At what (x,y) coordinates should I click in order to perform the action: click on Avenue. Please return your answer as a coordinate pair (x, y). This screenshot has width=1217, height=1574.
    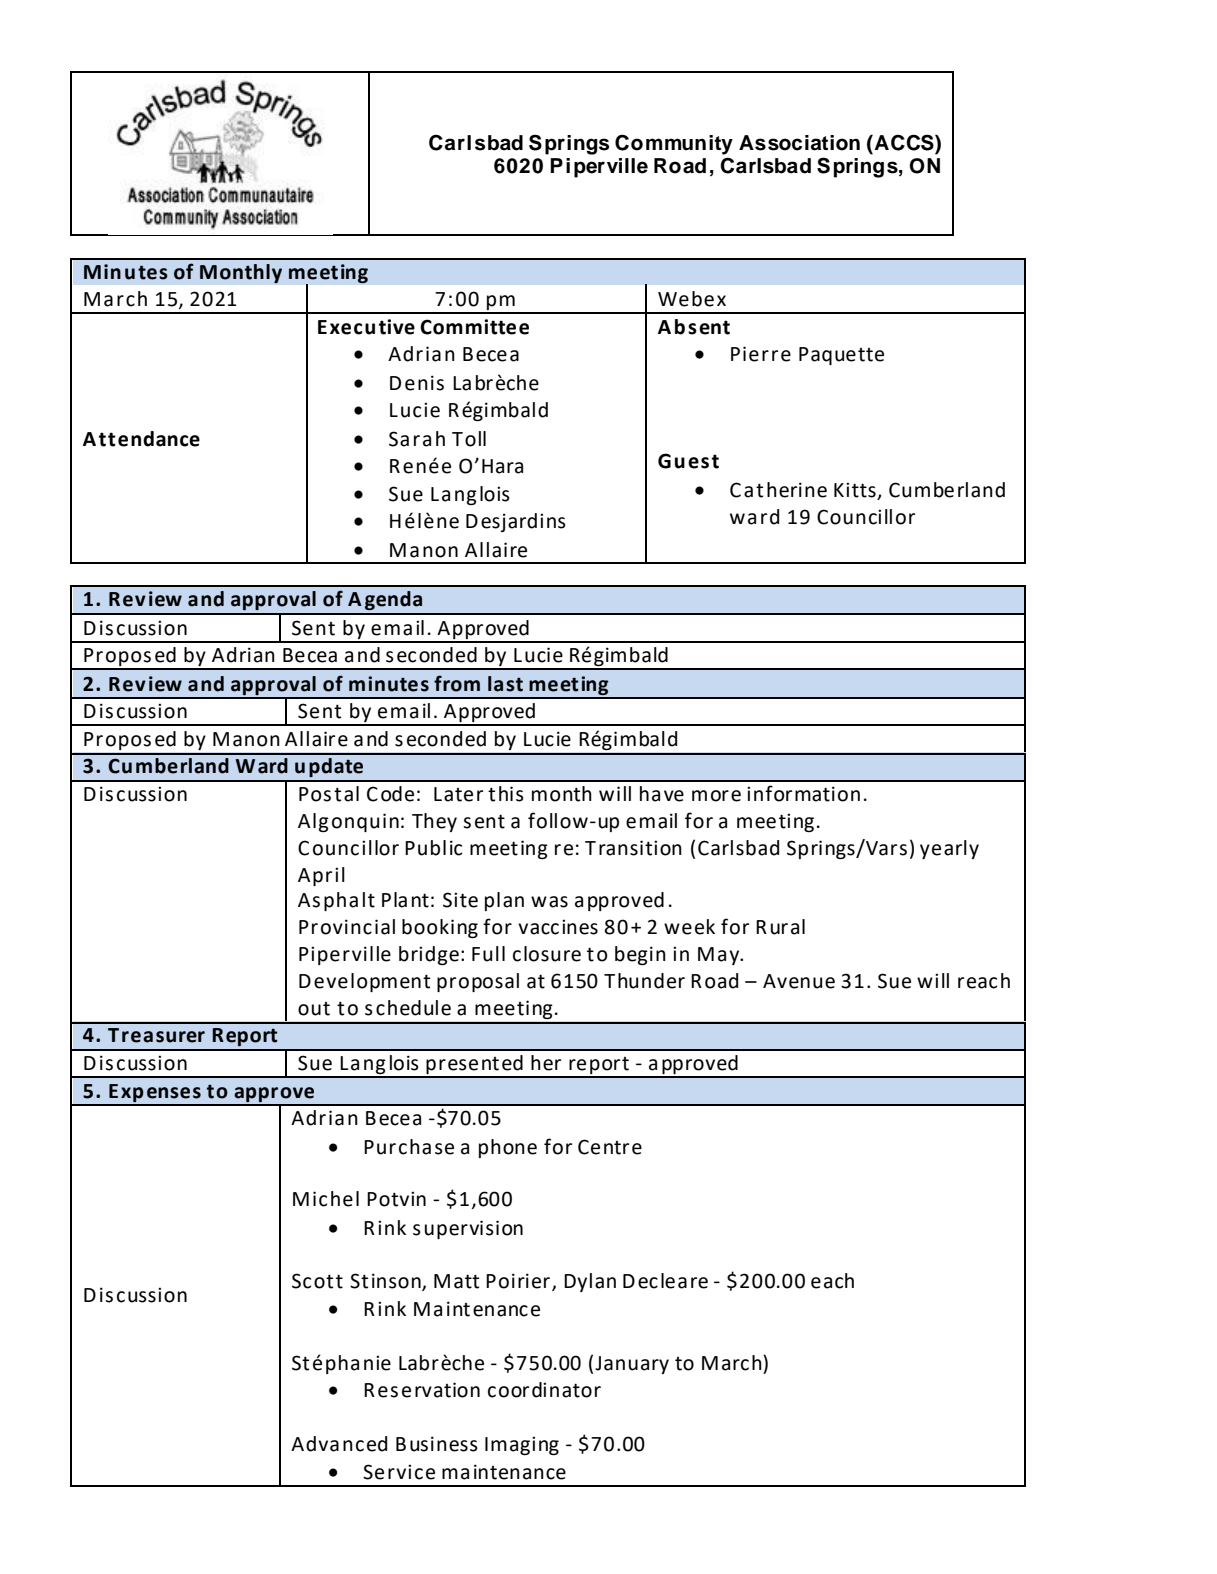
    Looking at the image, I should click on (799, 981).
